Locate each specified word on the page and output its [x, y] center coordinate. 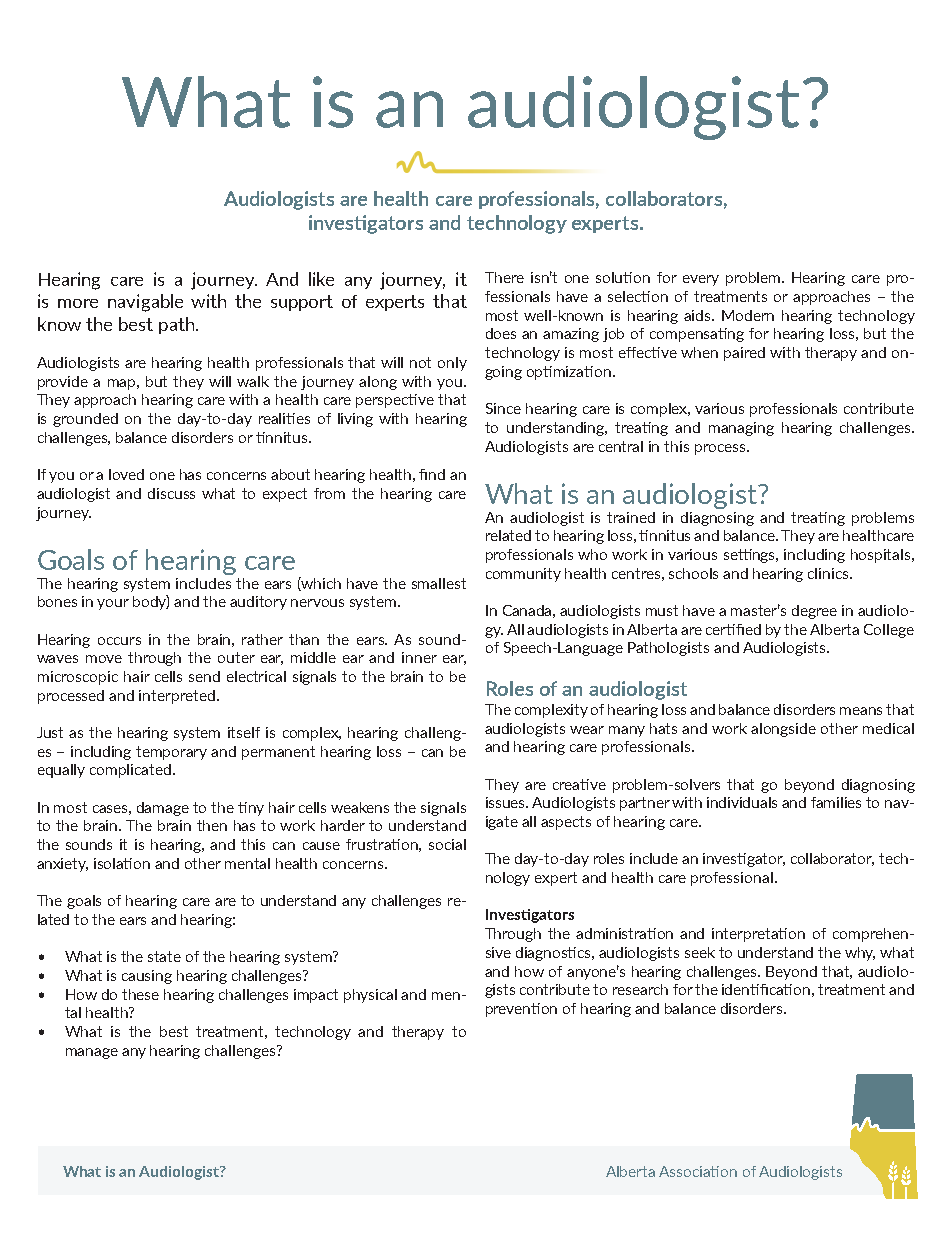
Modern [748, 315]
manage [92, 1053]
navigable [145, 303]
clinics [829, 573]
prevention [521, 1010]
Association [698, 1171]
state [164, 956]
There [504, 277]
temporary [171, 753]
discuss [171, 493]
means [861, 711]
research [640, 989]
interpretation [758, 935]
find [432, 474]
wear [587, 730]
